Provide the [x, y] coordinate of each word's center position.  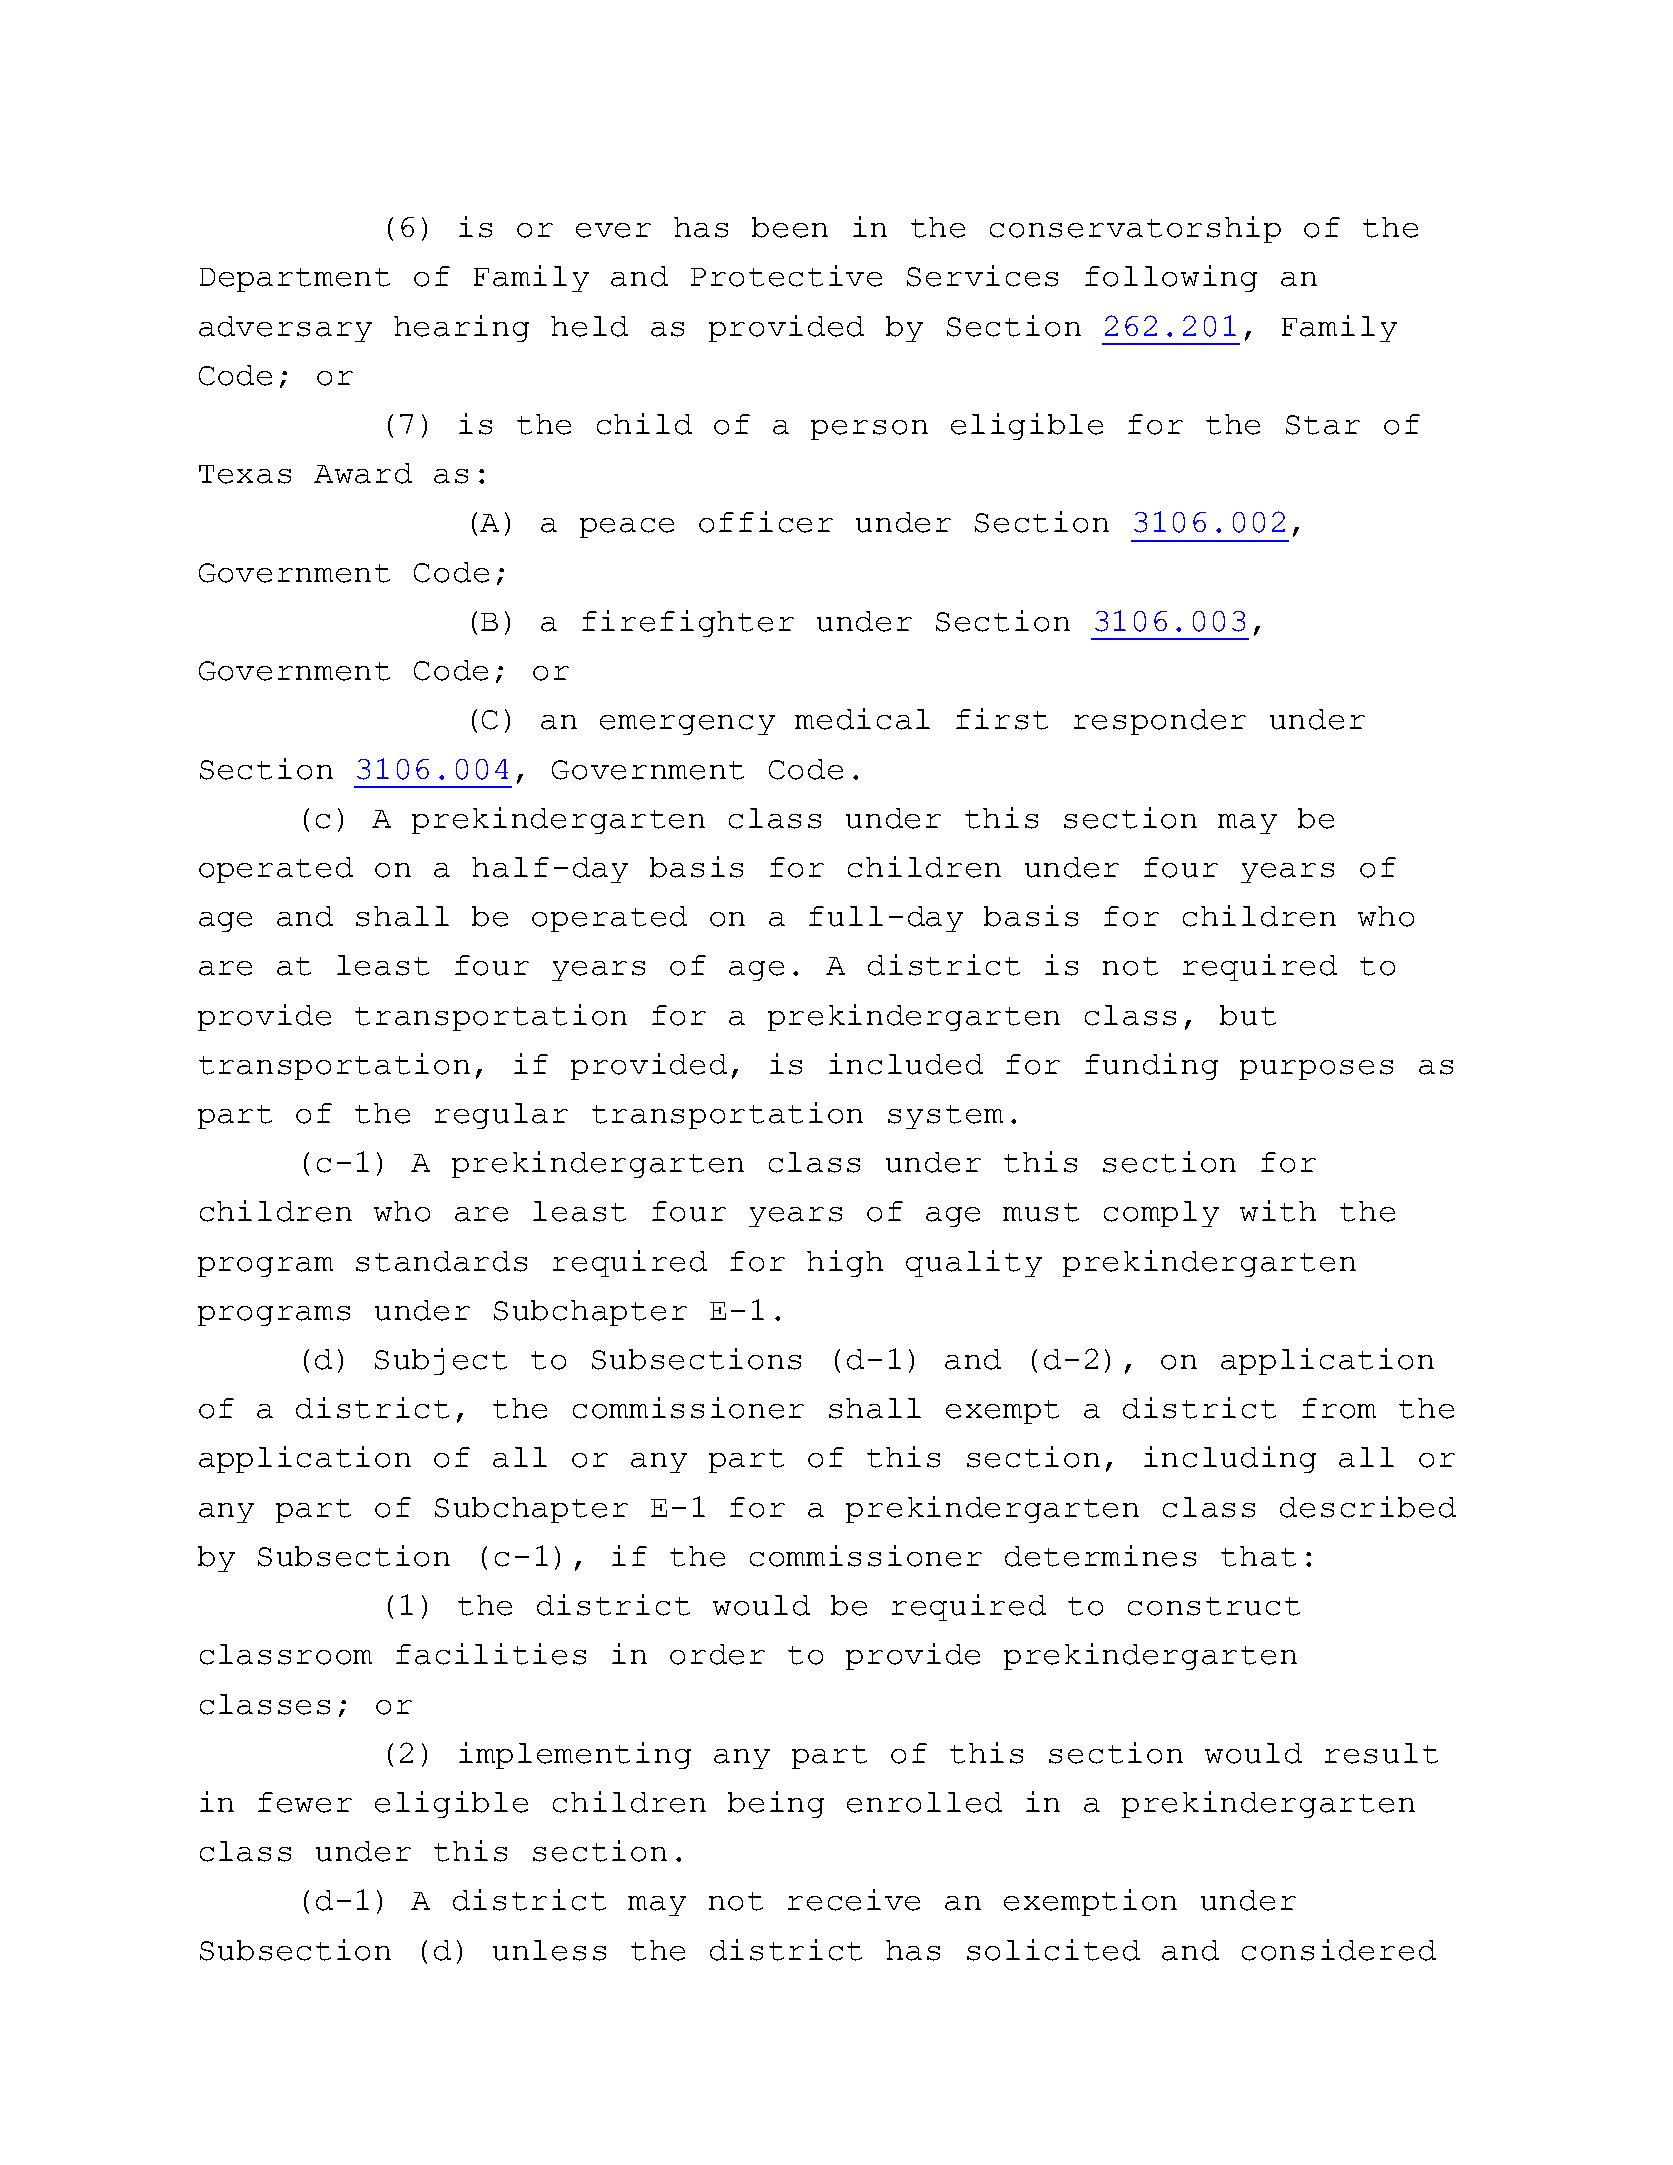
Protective [786, 276]
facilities [491, 1654]
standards [441, 1261]
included [906, 1064]
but [1248, 1015]
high [845, 1263]
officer [766, 522]
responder [1160, 722]
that [1258, 1556]
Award [363, 473]
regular [501, 1116]
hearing [461, 328]
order [717, 1654]
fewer [305, 1802]
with [1278, 1211]
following [1171, 278]
